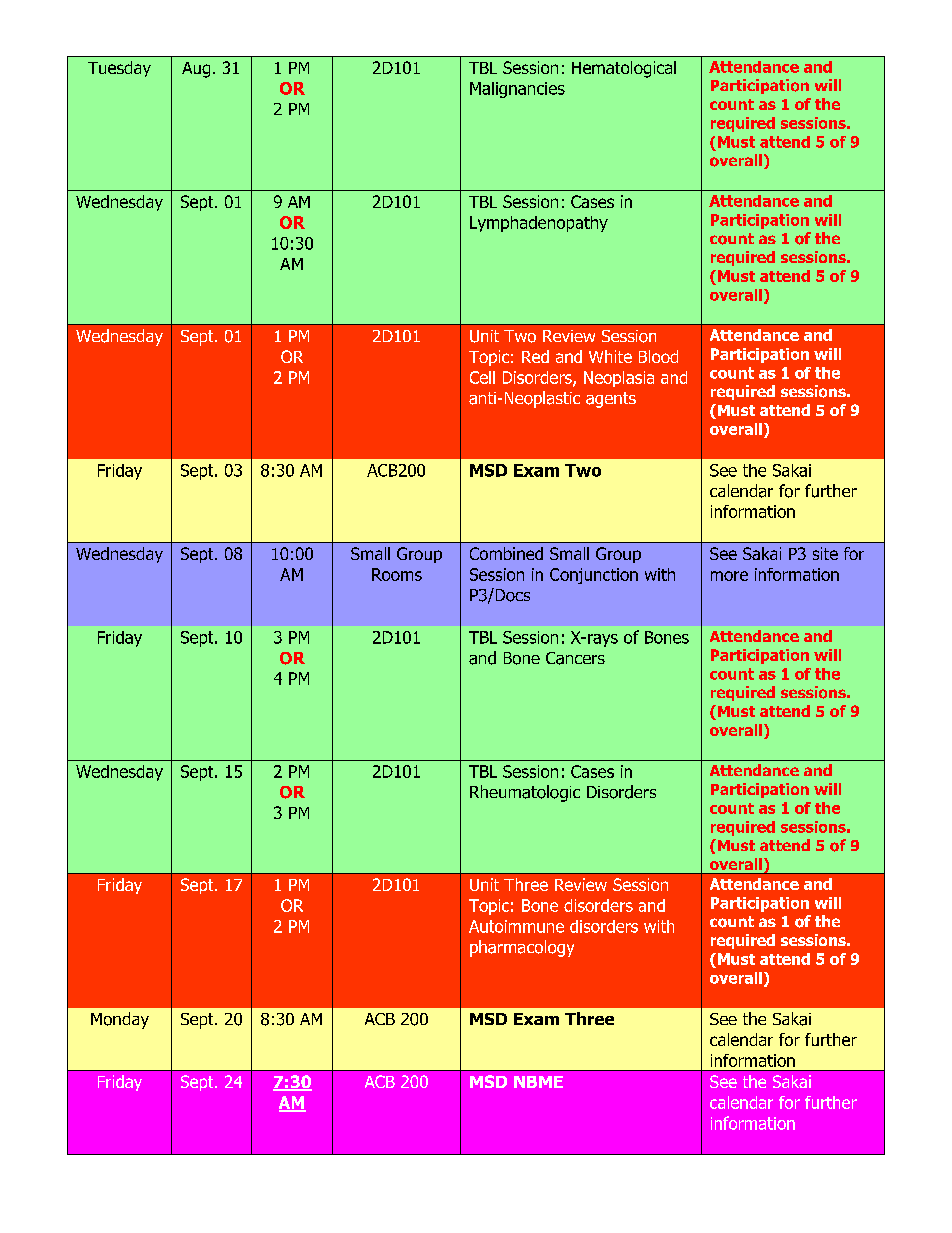 Image resolution: width=952 pixels, height=1233 pixels. Describe the element at coordinates (522, 948) in the screenshot. I see `pharmacology` at that location.
